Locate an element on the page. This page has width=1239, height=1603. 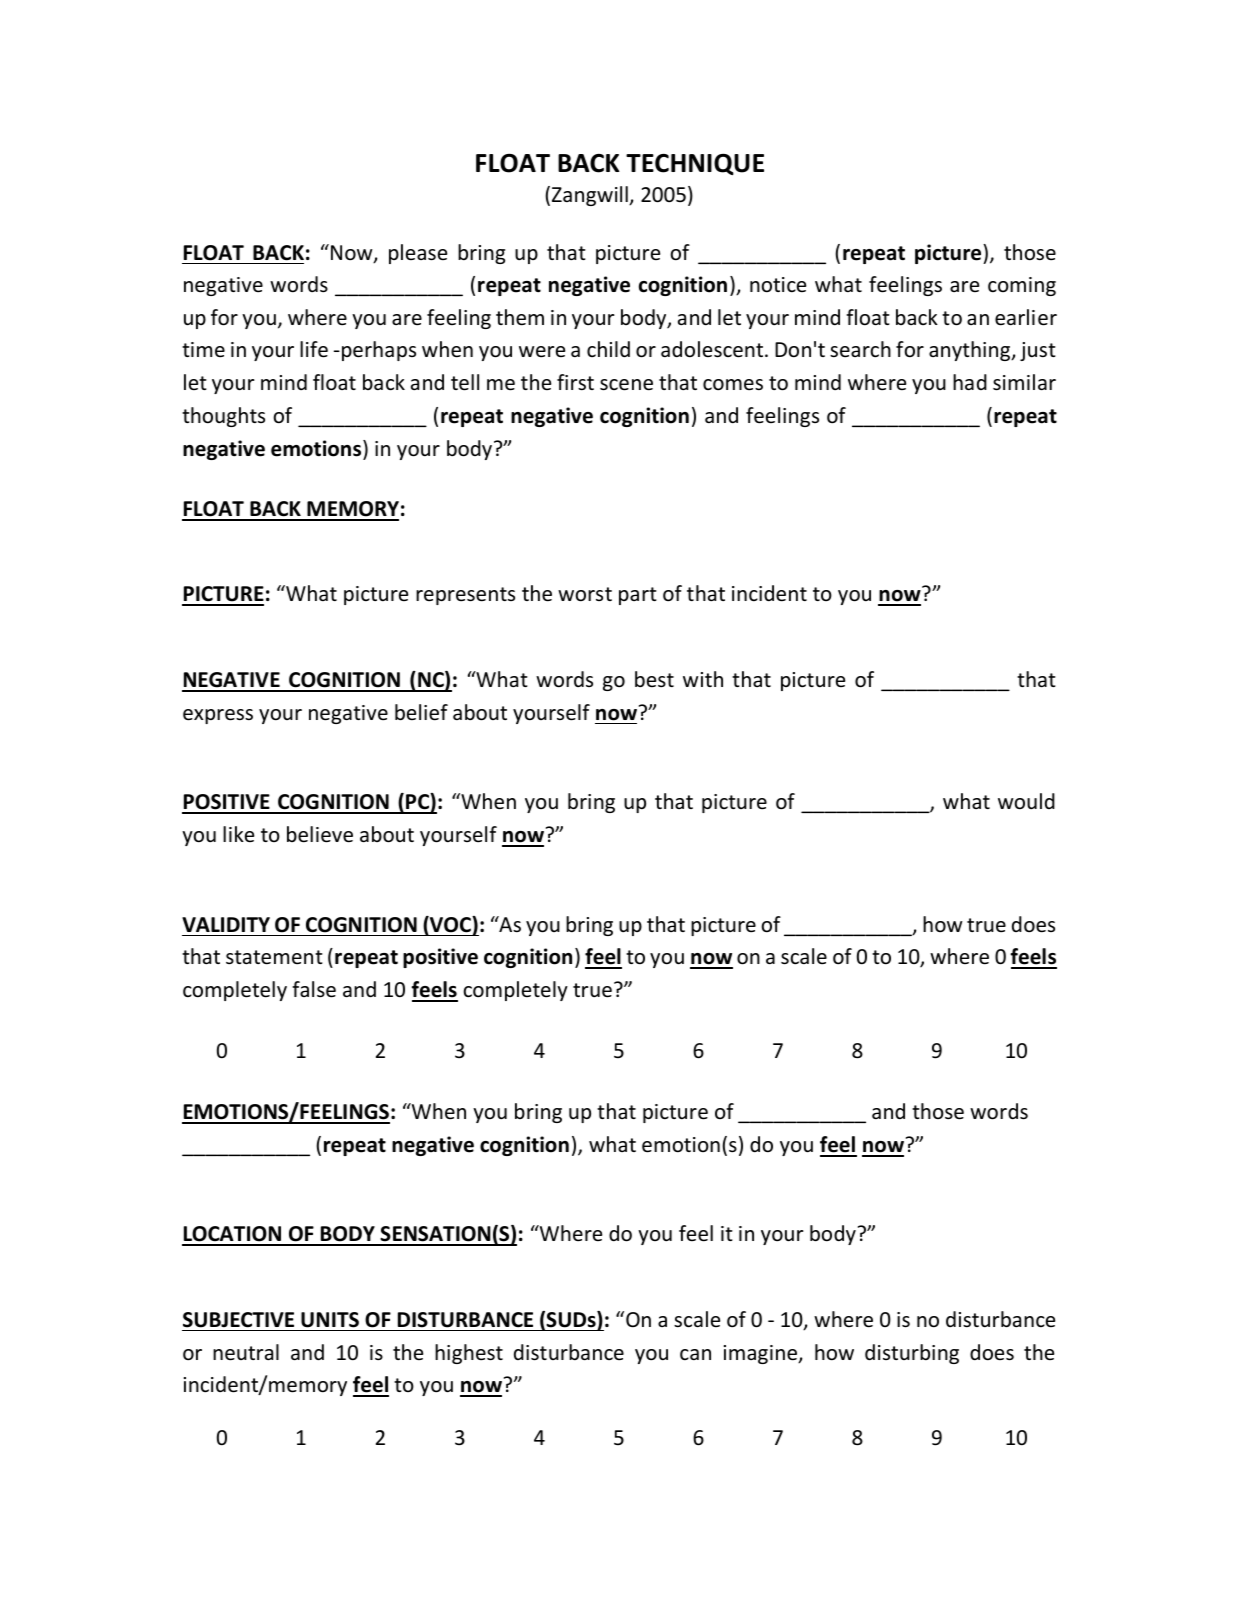
TECHNIQUE is located at coordinates (695, 164).
